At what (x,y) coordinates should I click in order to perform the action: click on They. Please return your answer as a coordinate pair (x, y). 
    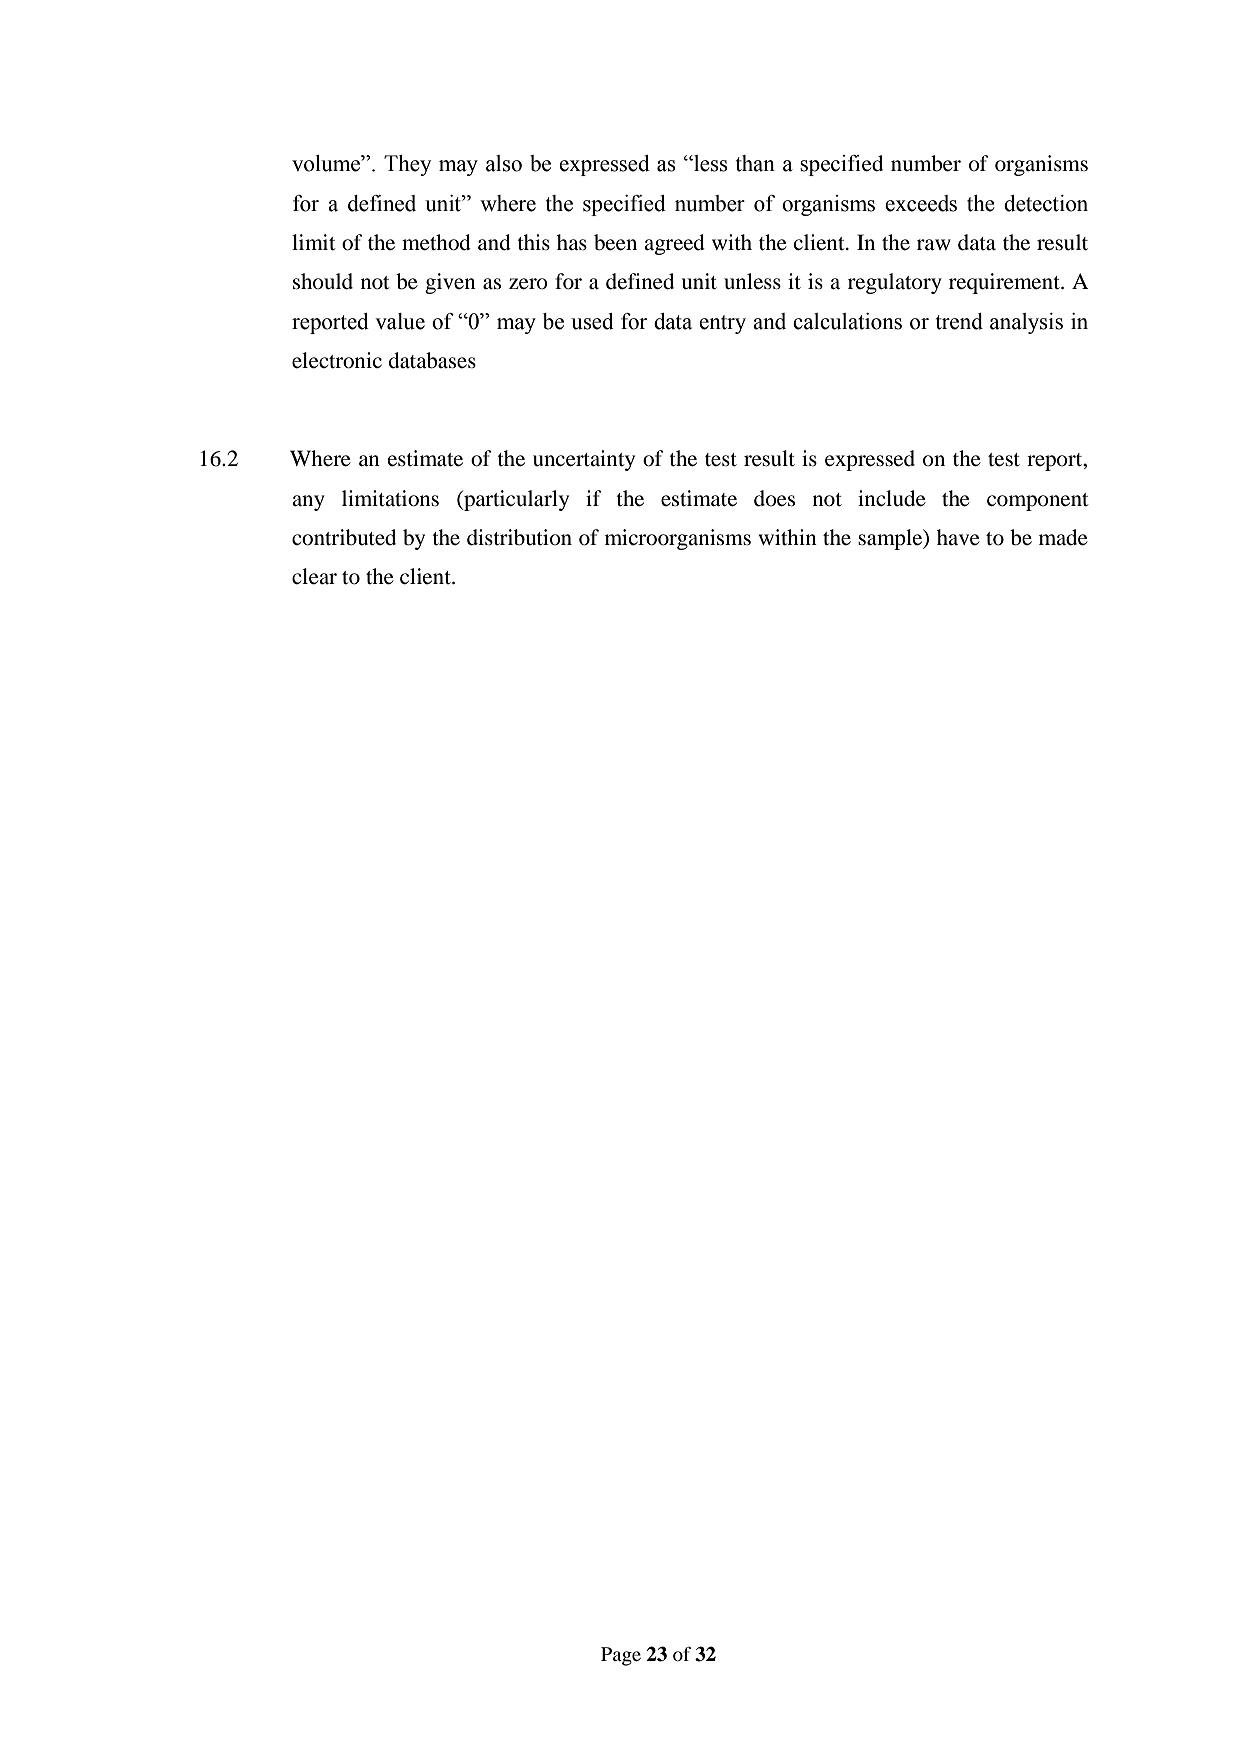
    Looking at the image, I should click on (407, 165).
